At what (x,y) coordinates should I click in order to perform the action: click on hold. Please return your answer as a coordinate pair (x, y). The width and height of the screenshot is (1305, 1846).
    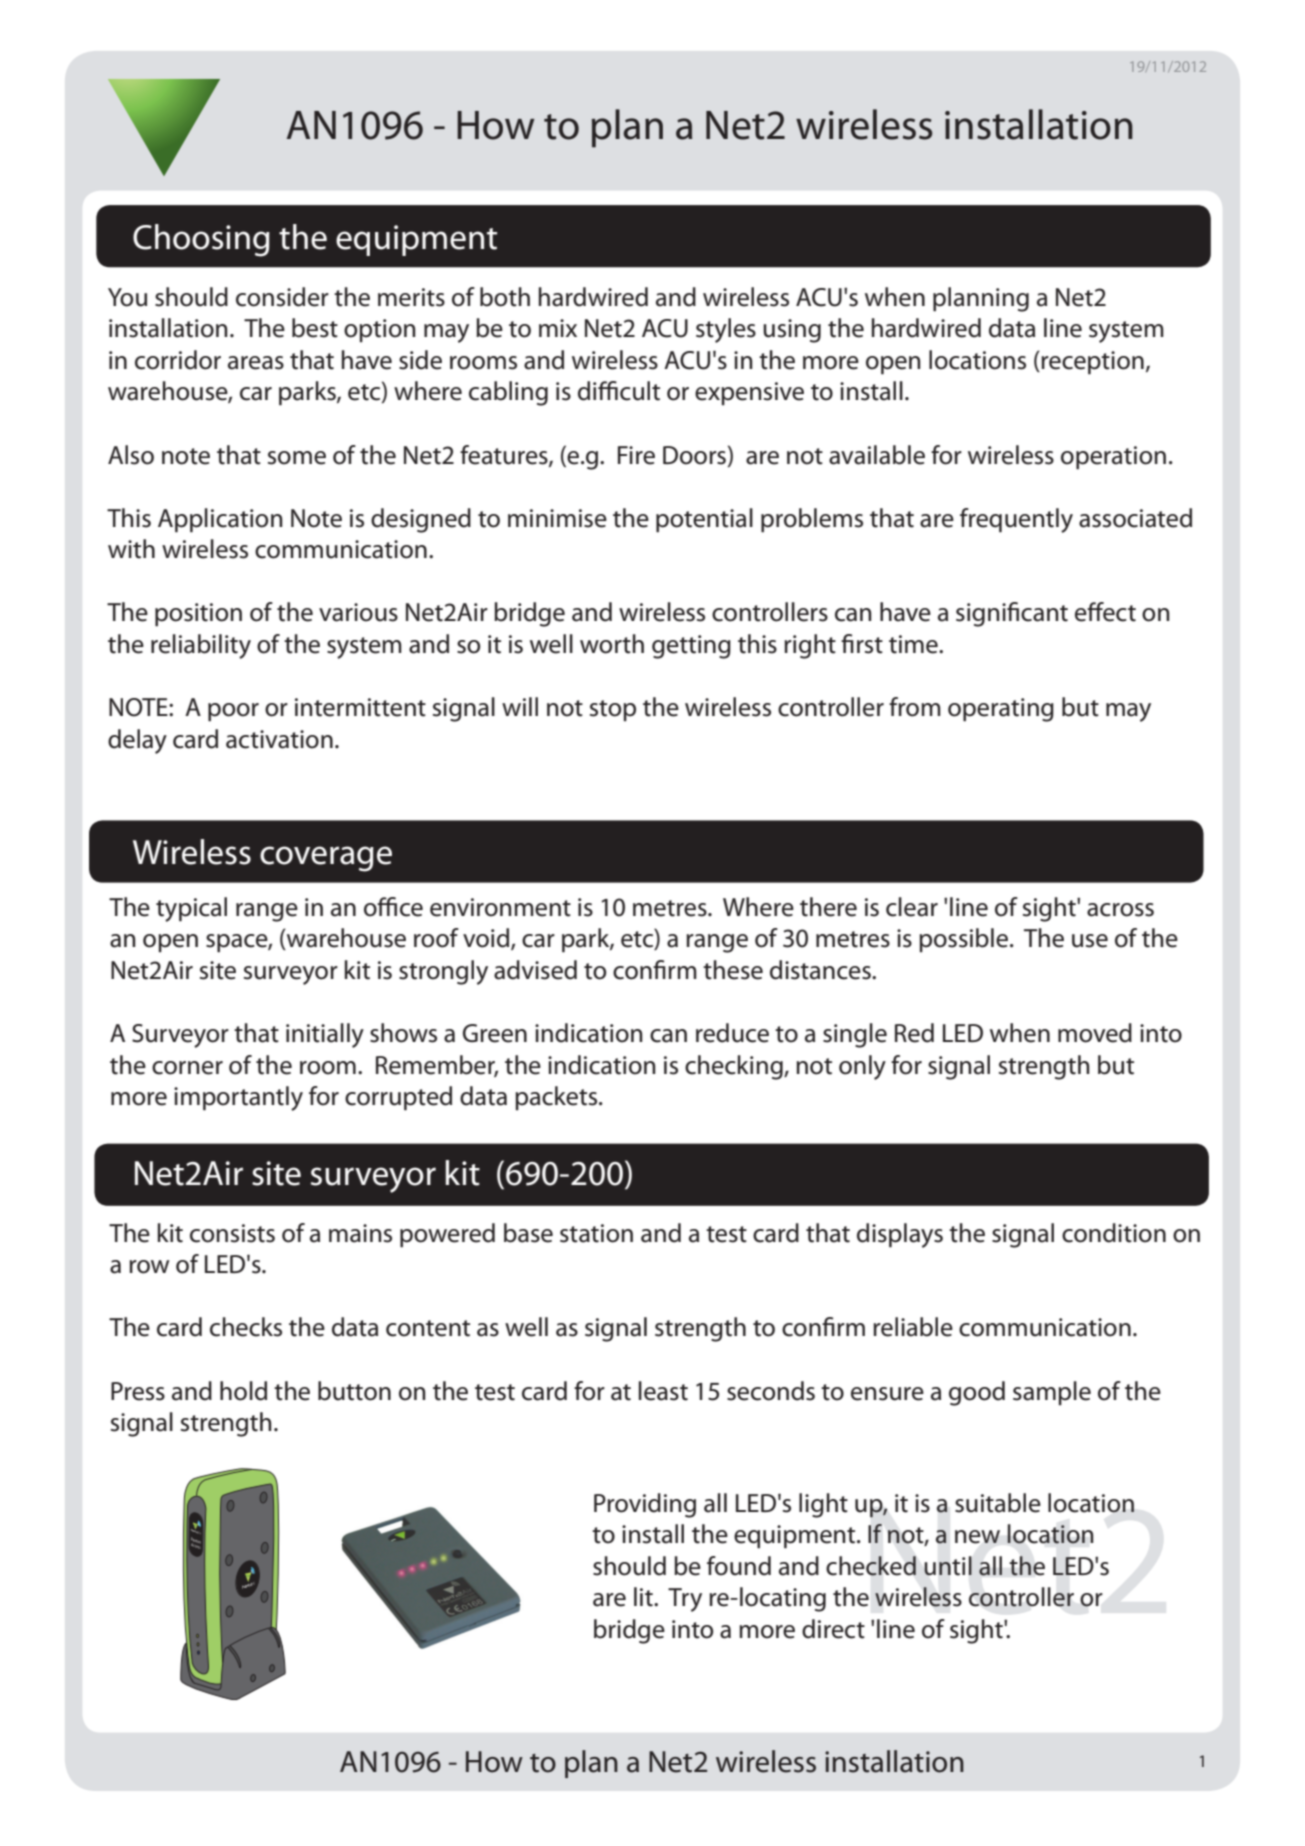
    Looking at the image, I should click on (243, 1391).
